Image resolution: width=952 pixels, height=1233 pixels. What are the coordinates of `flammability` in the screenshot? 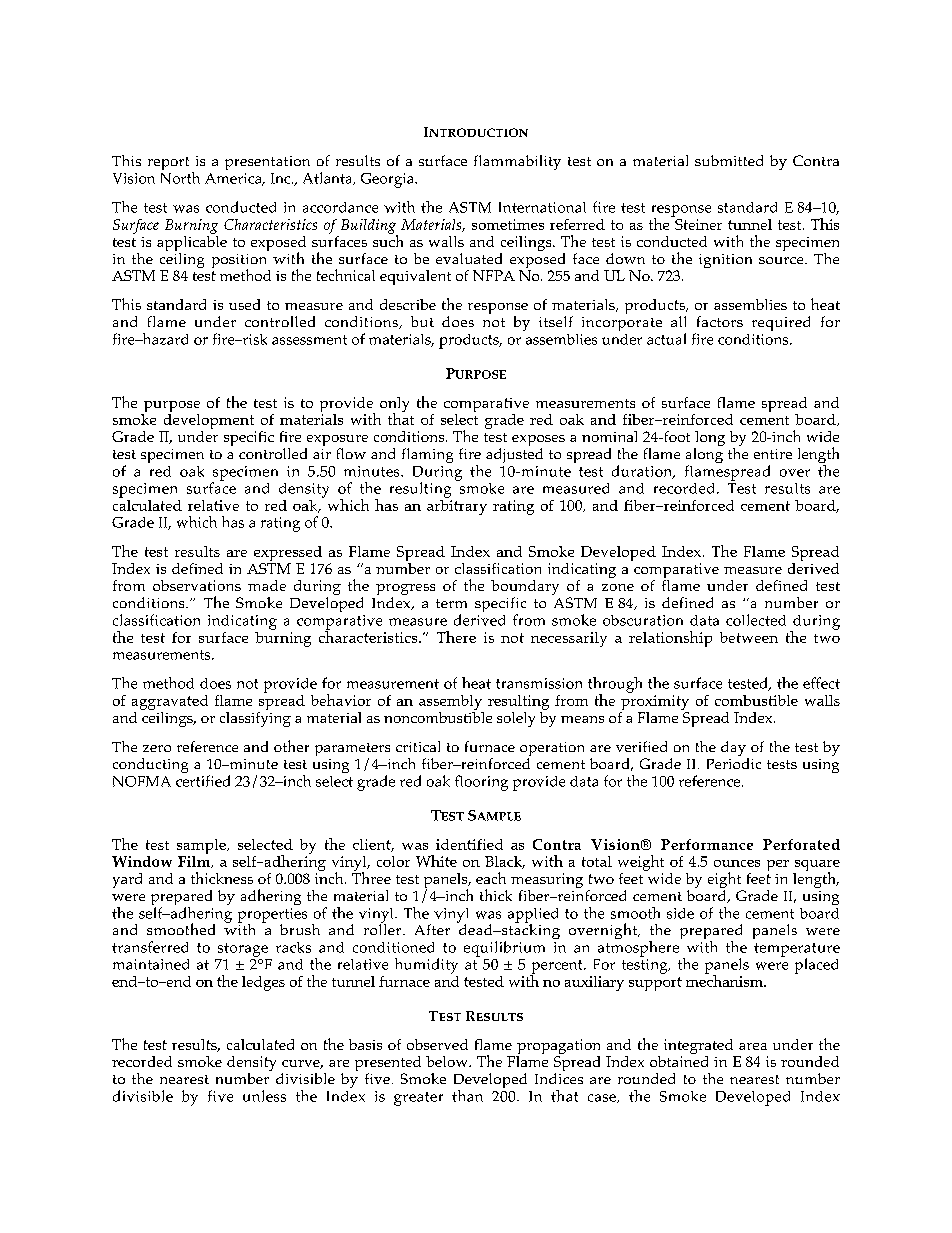 It's located at (517, 162).
